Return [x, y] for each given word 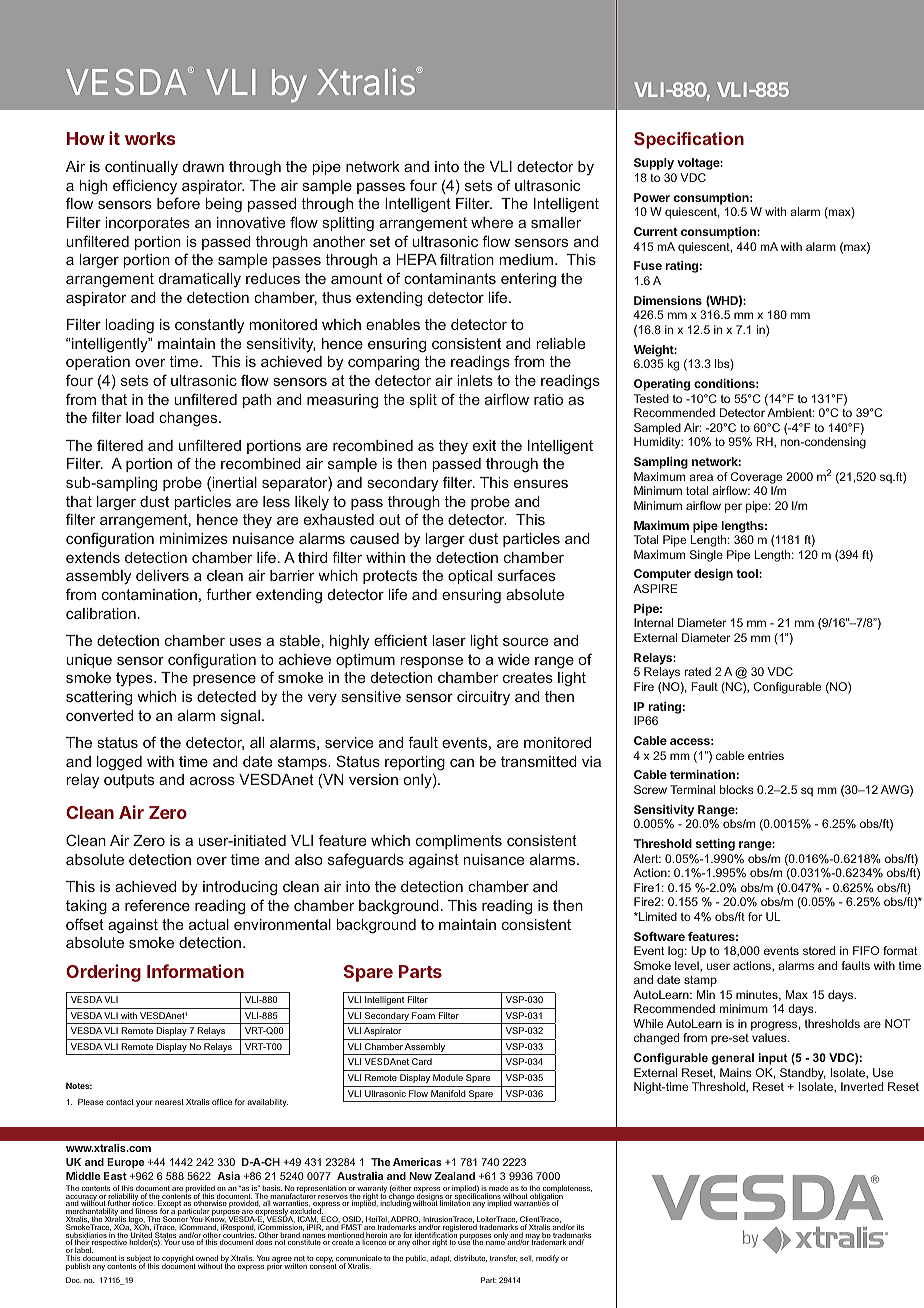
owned [207, 1259]
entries [766, 755]
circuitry [483, 698]
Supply [654, 164]
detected [226, 696]
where [492, 222]
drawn [203, 166]
